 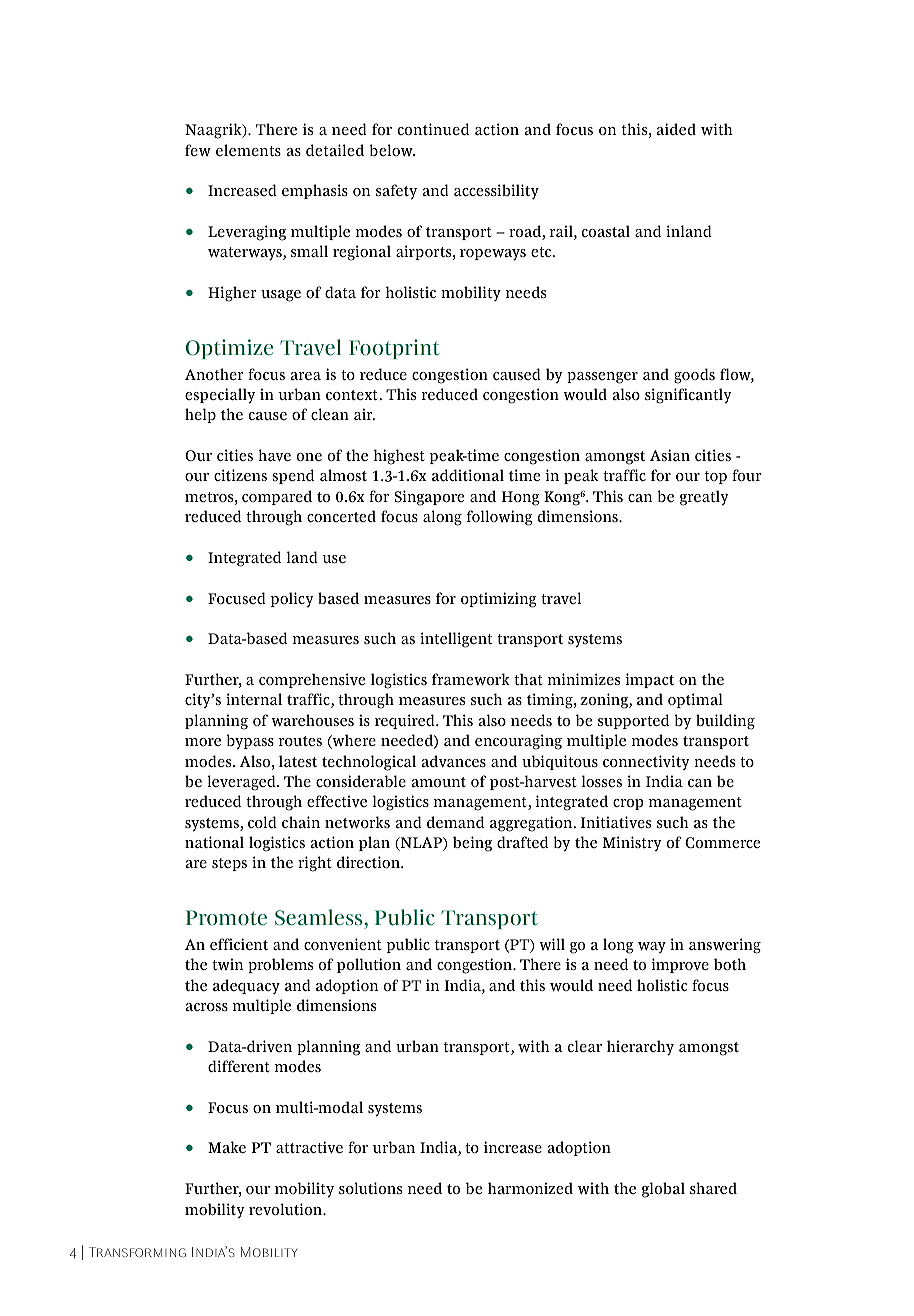 What do you see at coordinates (676, 129) in the screenshot?
I see `aided` at bounding box center [676, 129].
